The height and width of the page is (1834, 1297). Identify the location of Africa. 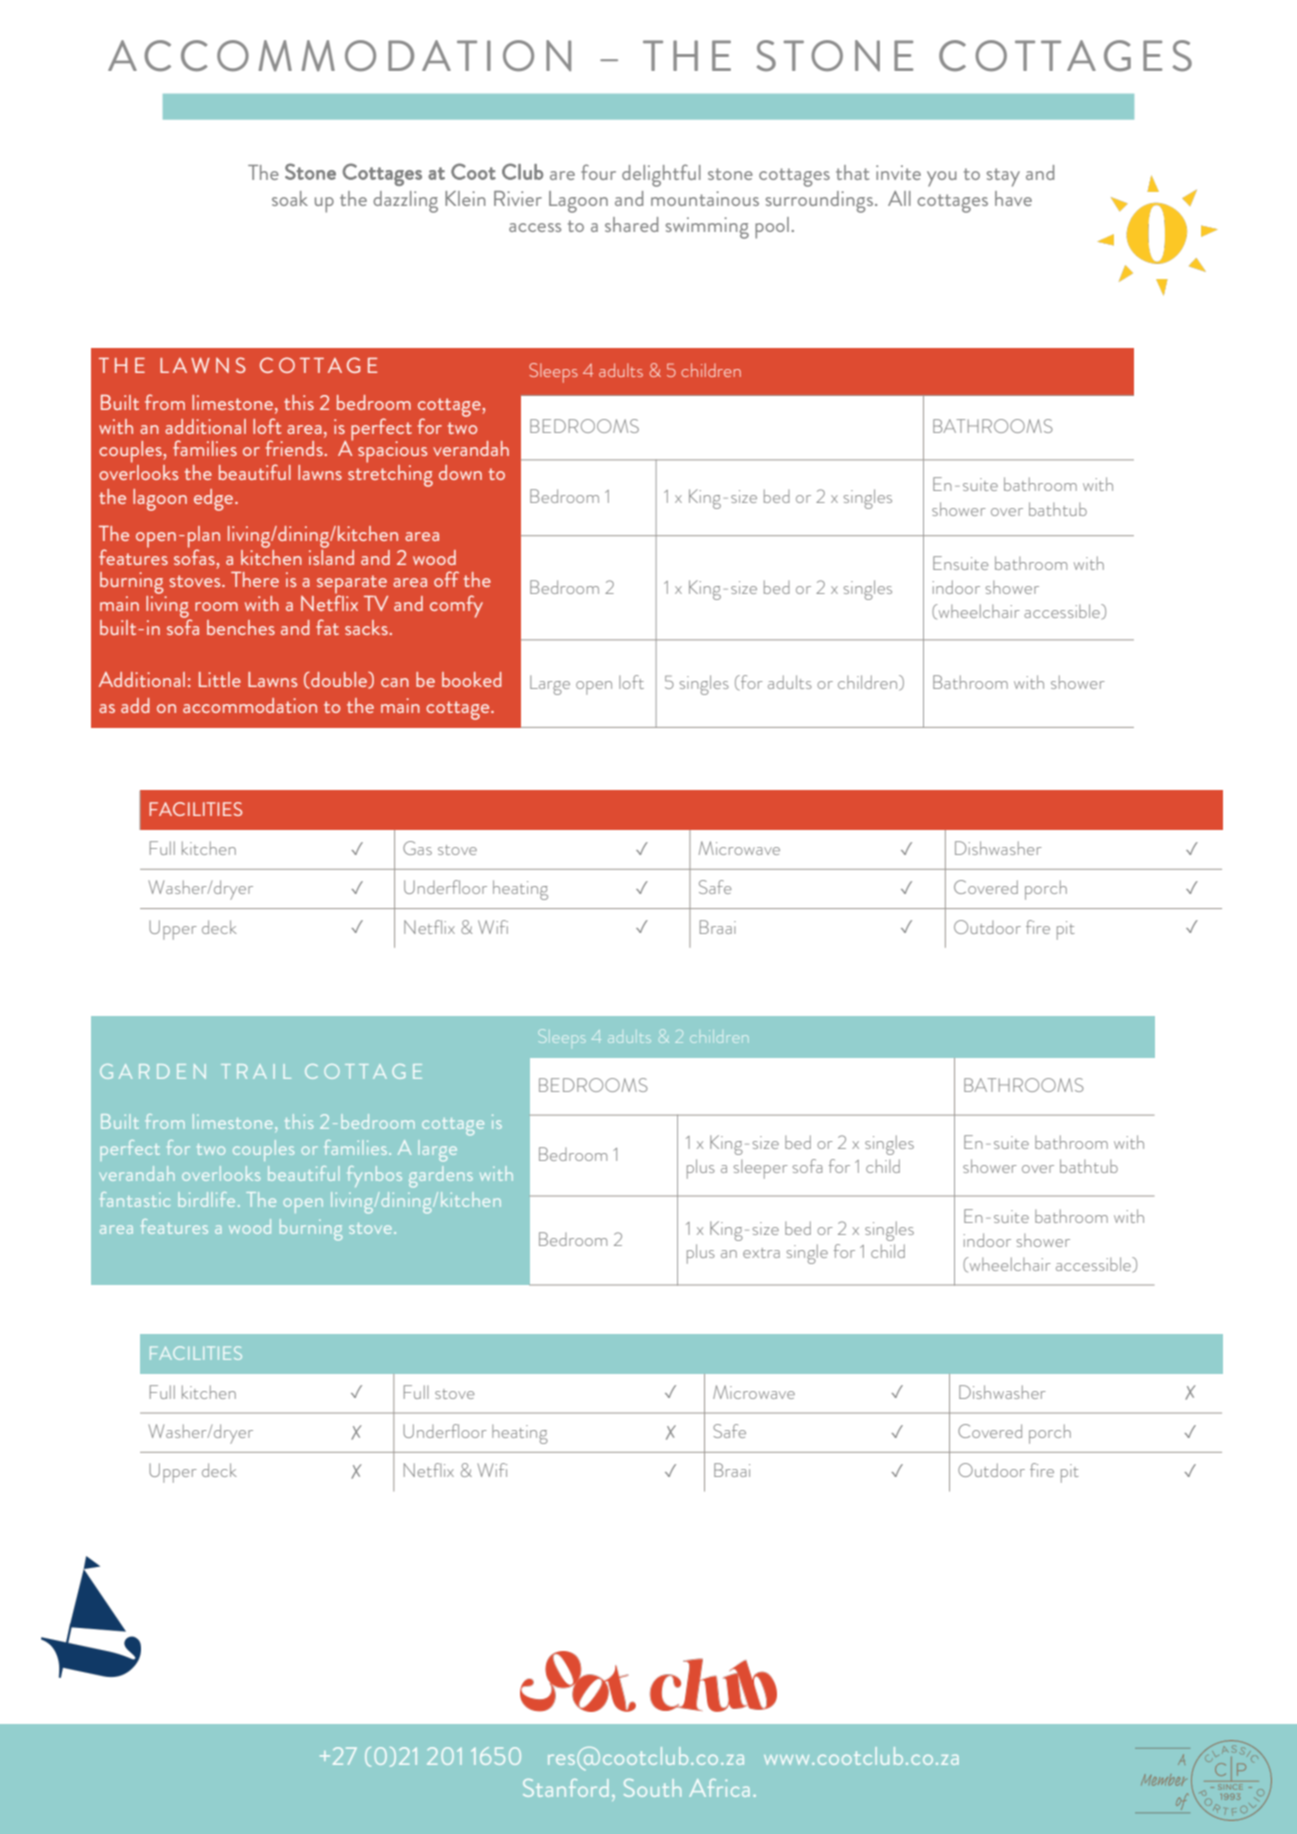
(719, 1788).
